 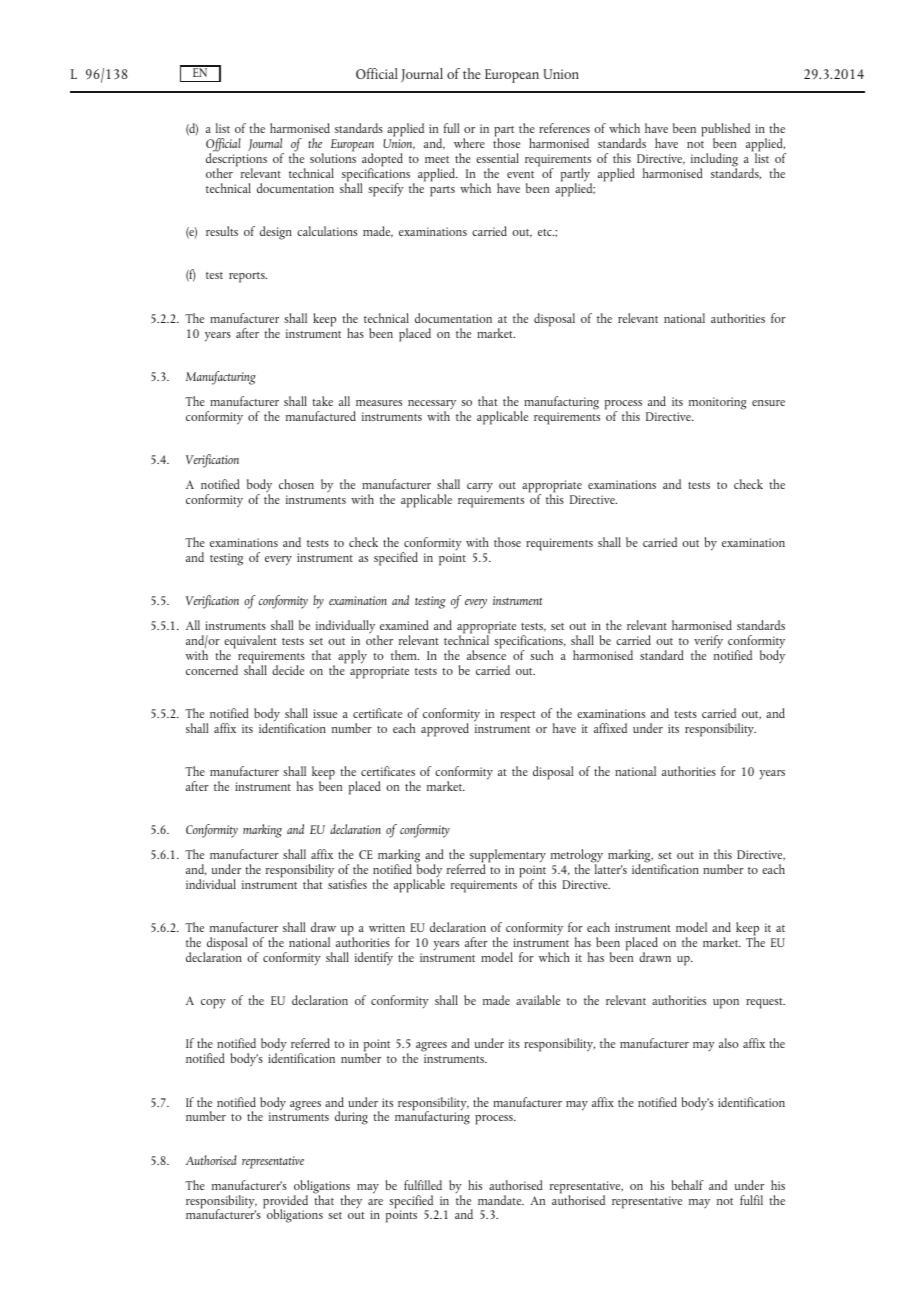 What do you see at coordinates (347, 883) in the document?
I see `satisfies` at bounding box center [347, 883].
